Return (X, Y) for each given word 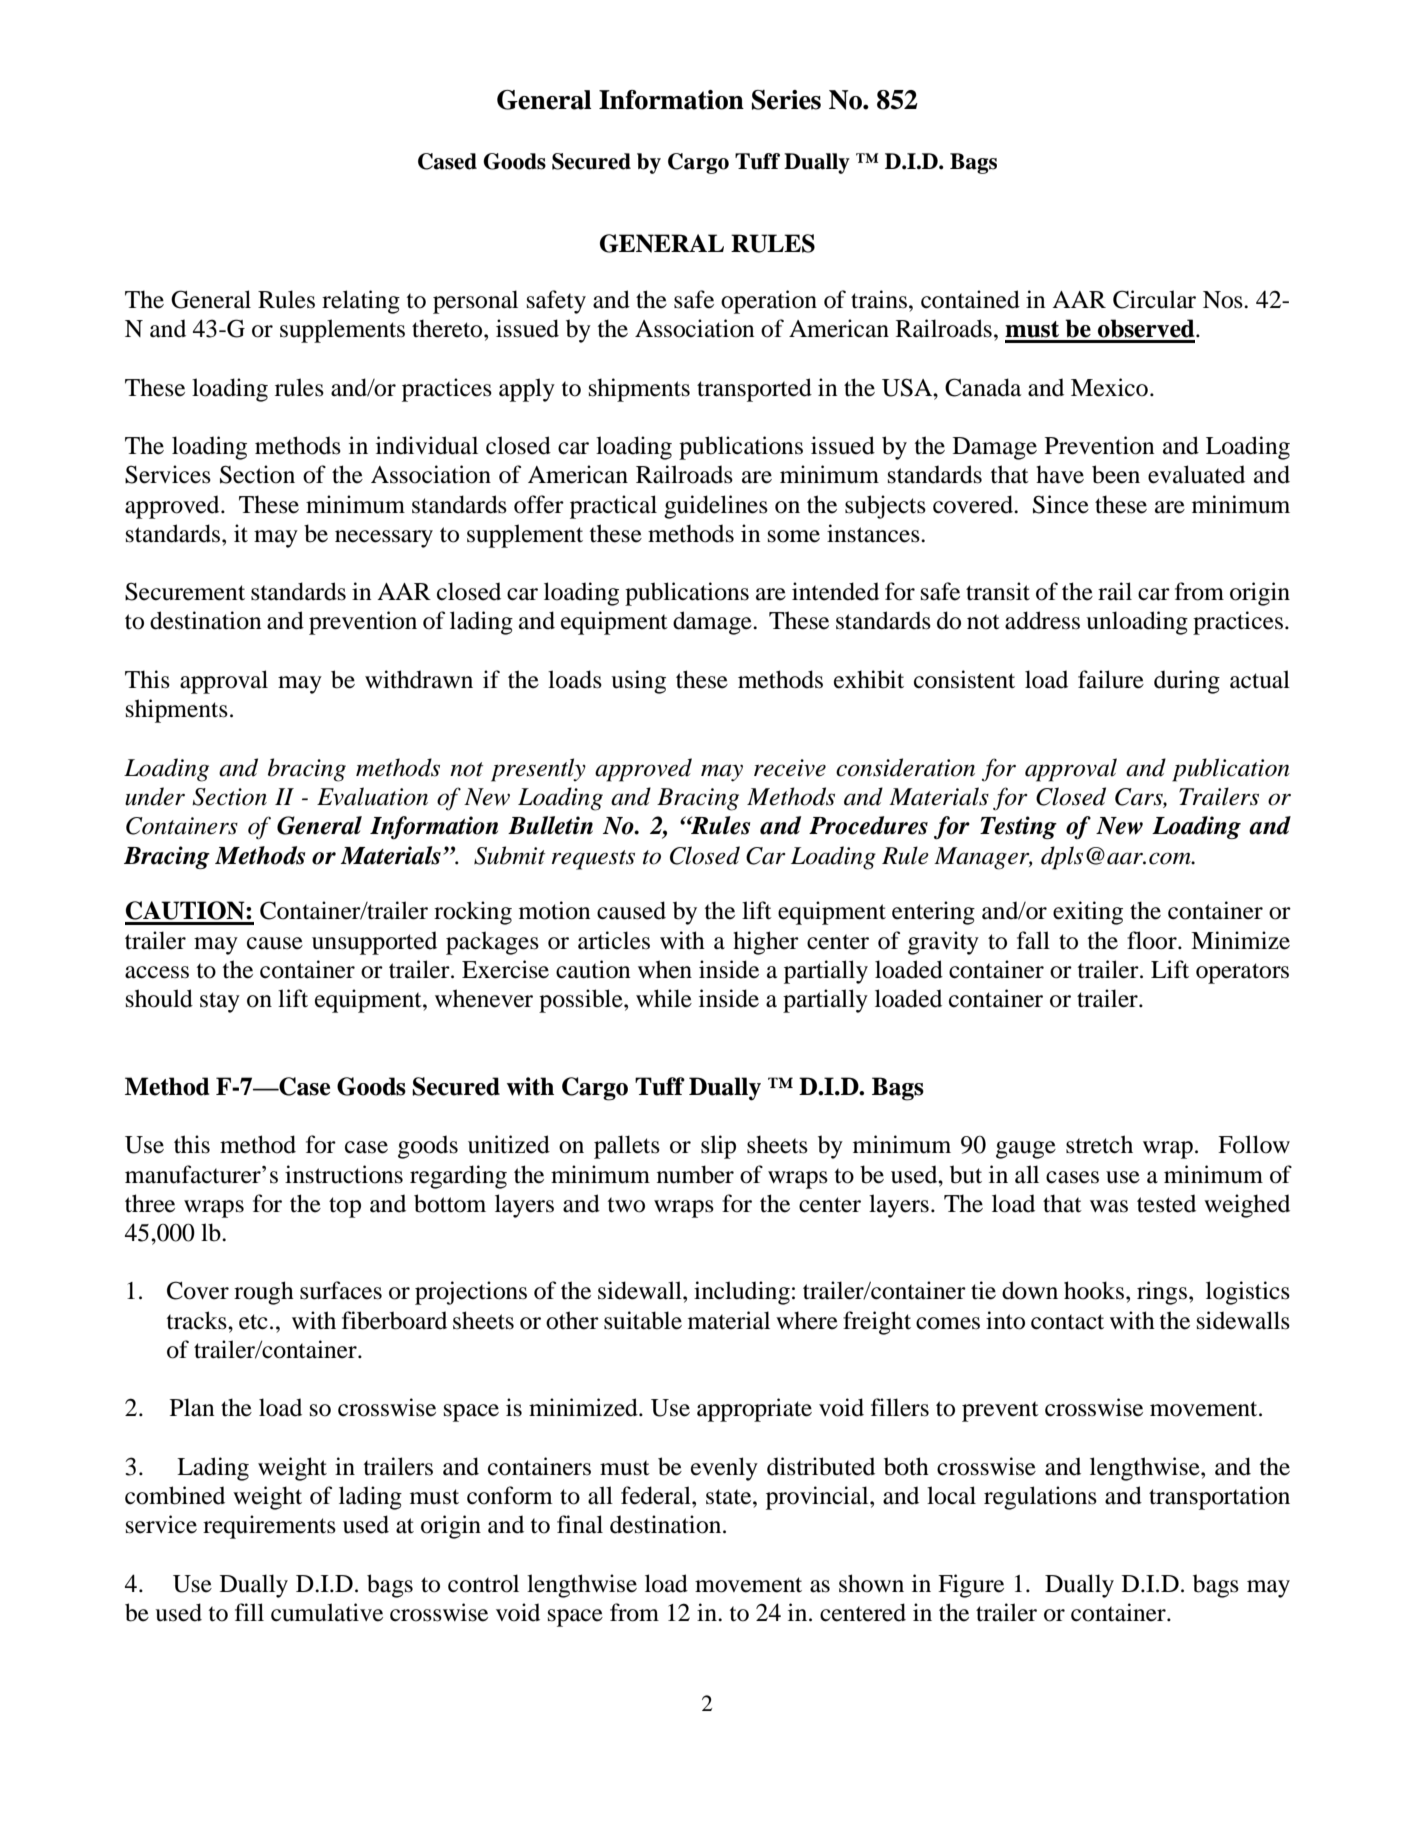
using (638, 682)
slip (718, 1147)
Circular (1154, 299)
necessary (384, 539)
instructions (344, 1174)
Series (786, 100)
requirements (269, 1527)
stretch (1099, 1144)
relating (361, 302)
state (730, 1497)
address (1042, 620)
